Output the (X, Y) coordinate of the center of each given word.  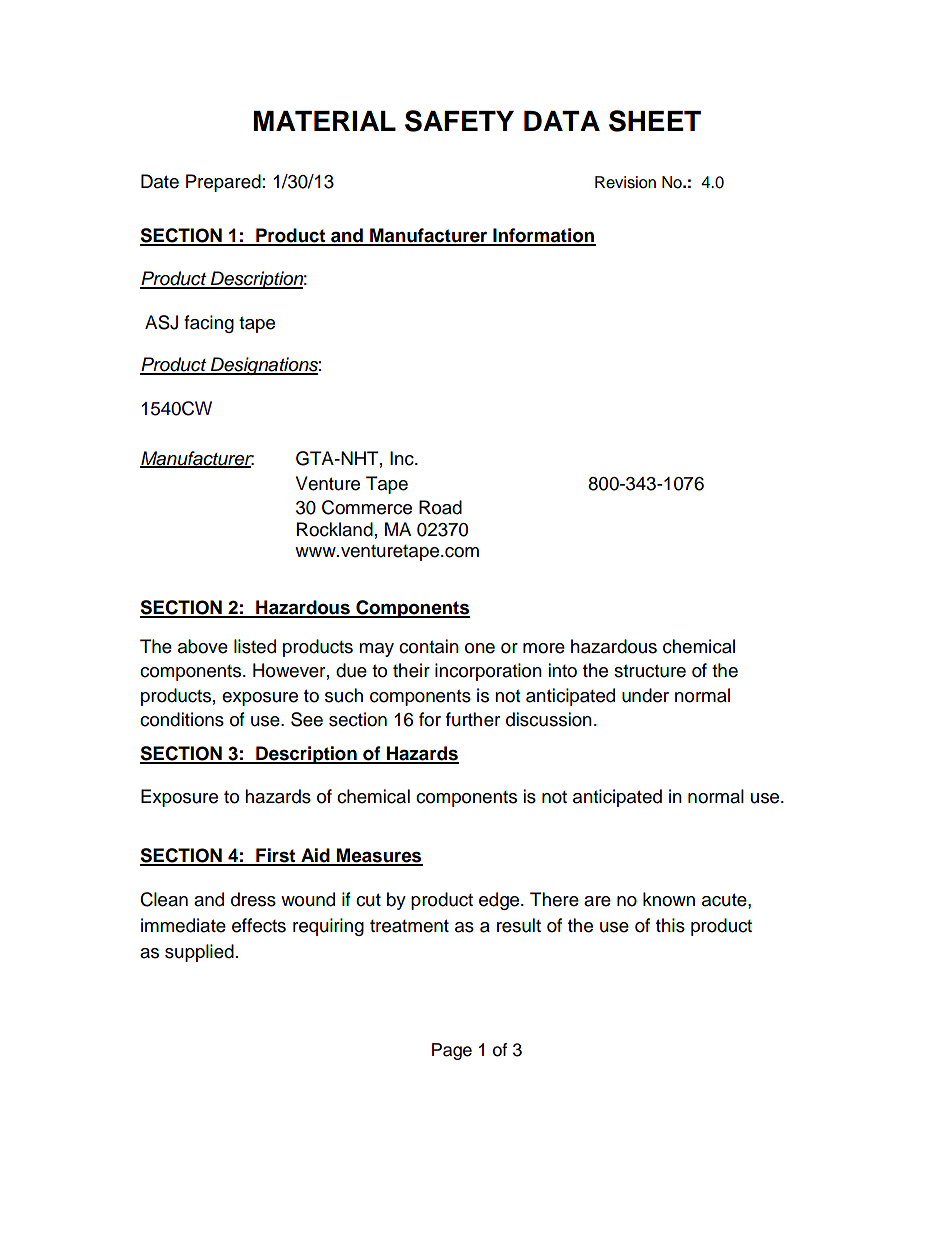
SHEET (655, 121)
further (473, 719)
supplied (199, 953)
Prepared (223, 183)
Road (440, 507)
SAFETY (459, 121)
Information (543, 236)
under (645, 695)
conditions (182, 719)
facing (209, 324)
